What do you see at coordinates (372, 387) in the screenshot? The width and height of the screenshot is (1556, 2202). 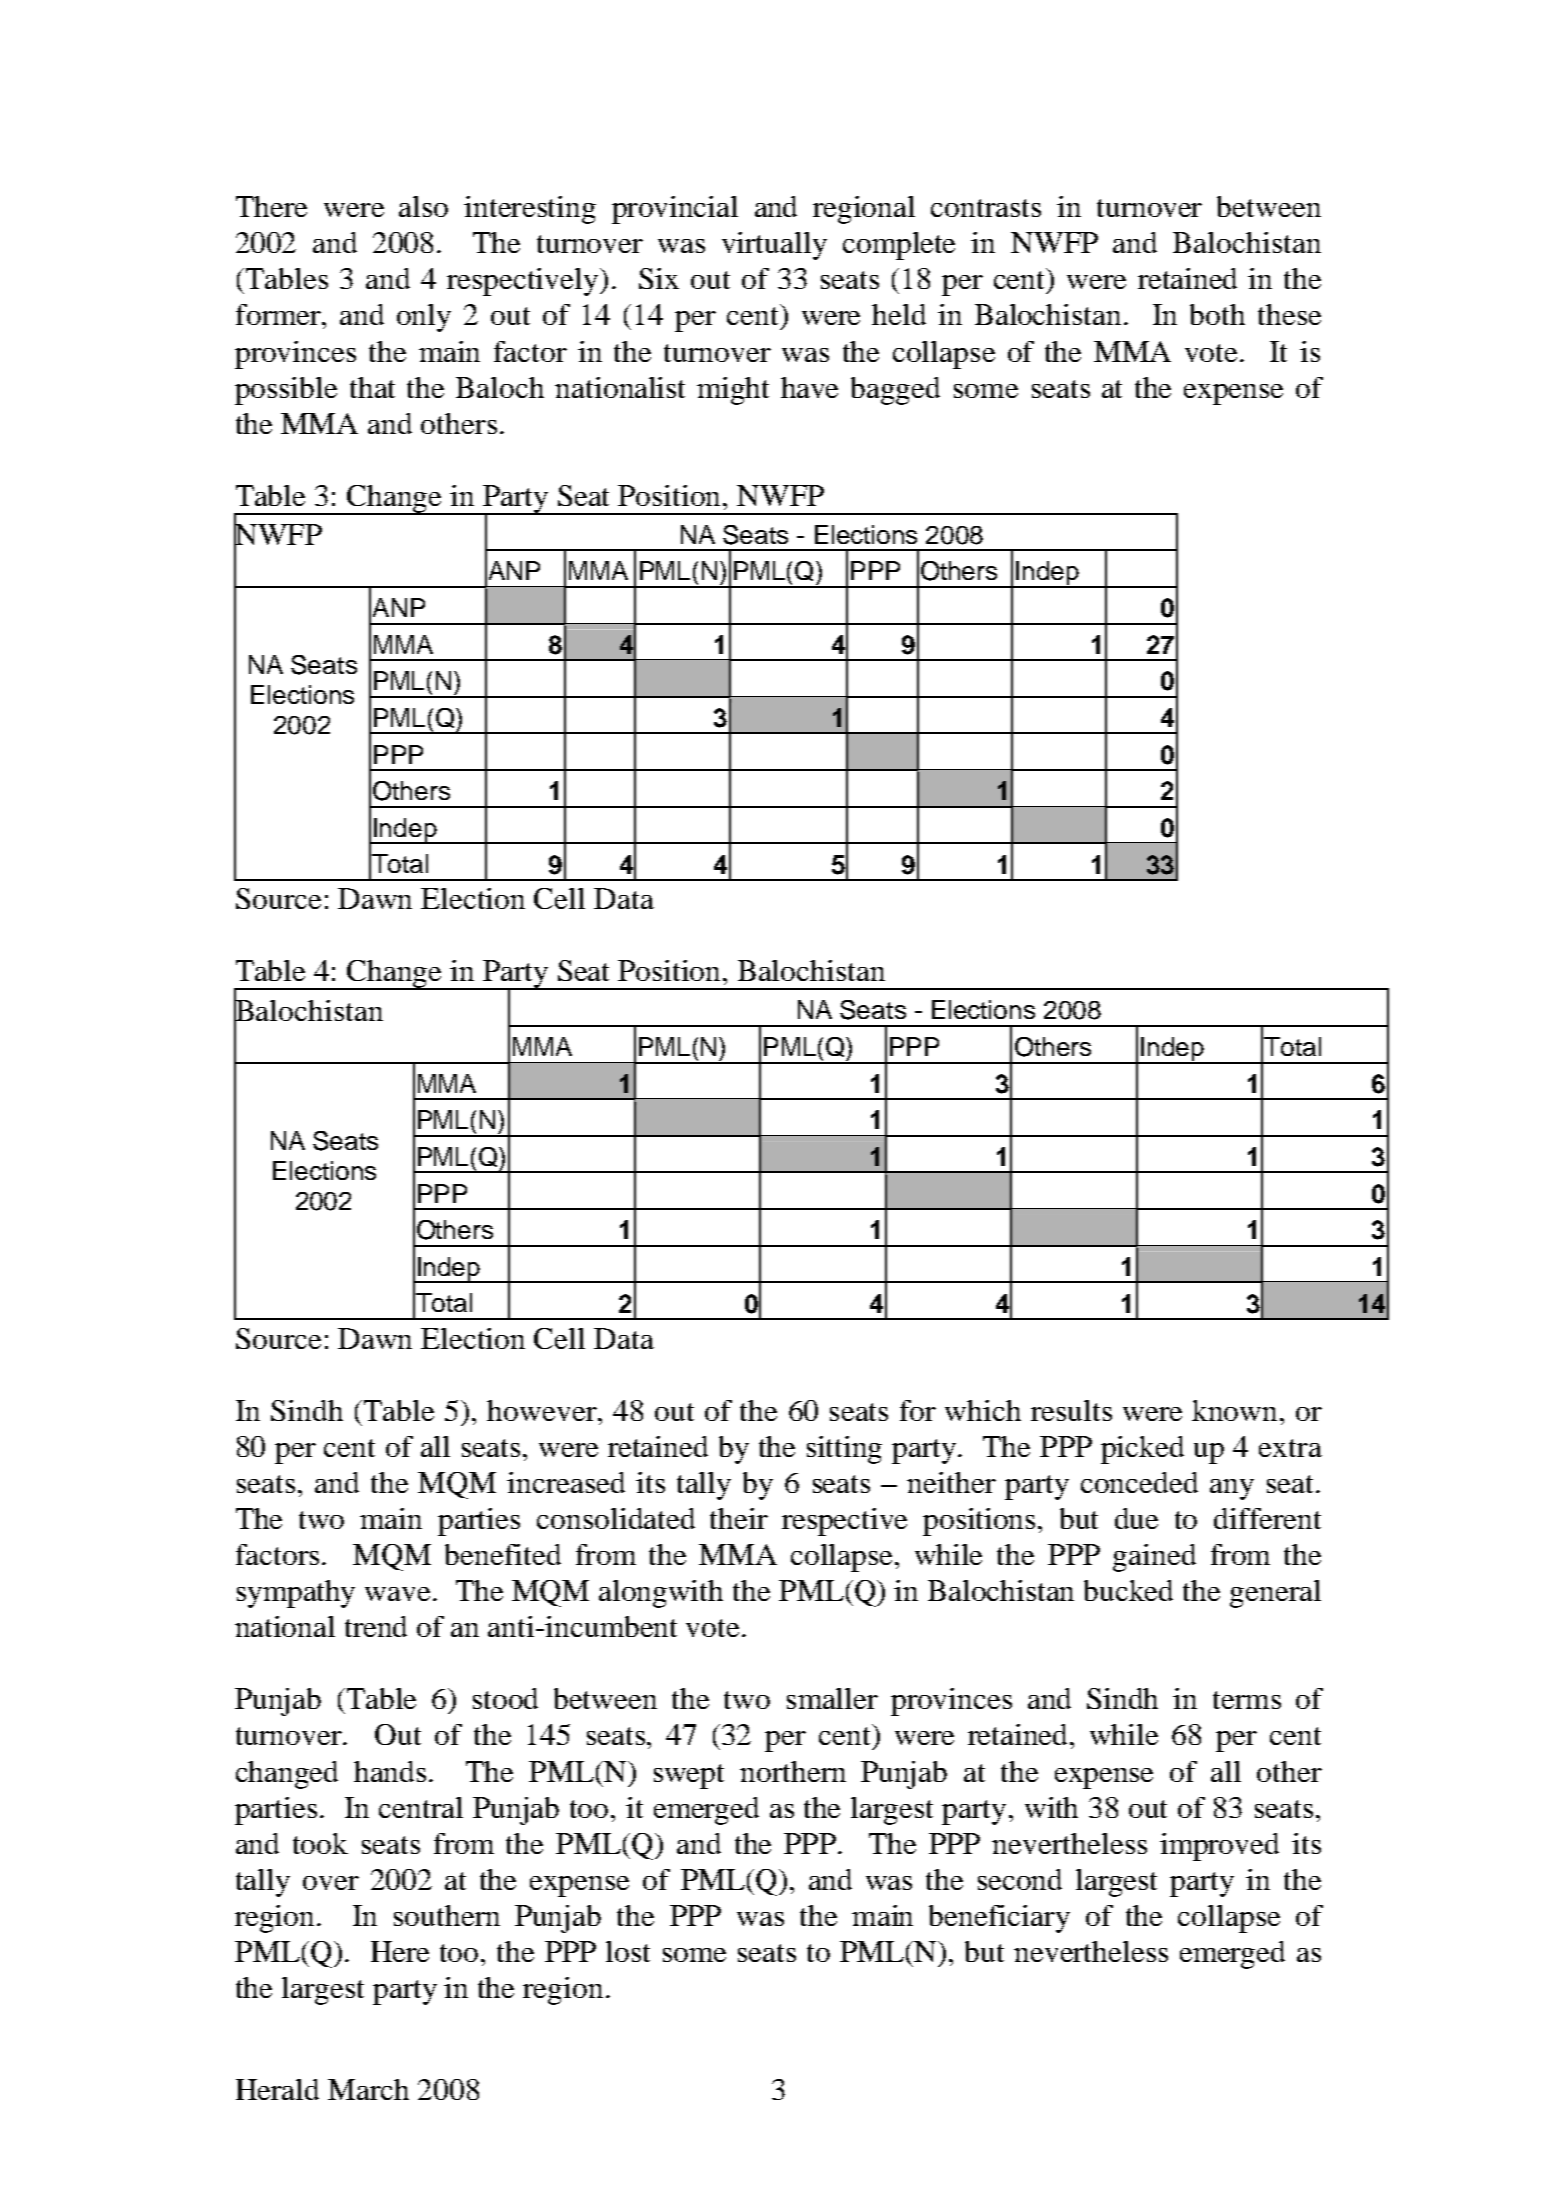 I see `that` at bounding box center [372, 387].
